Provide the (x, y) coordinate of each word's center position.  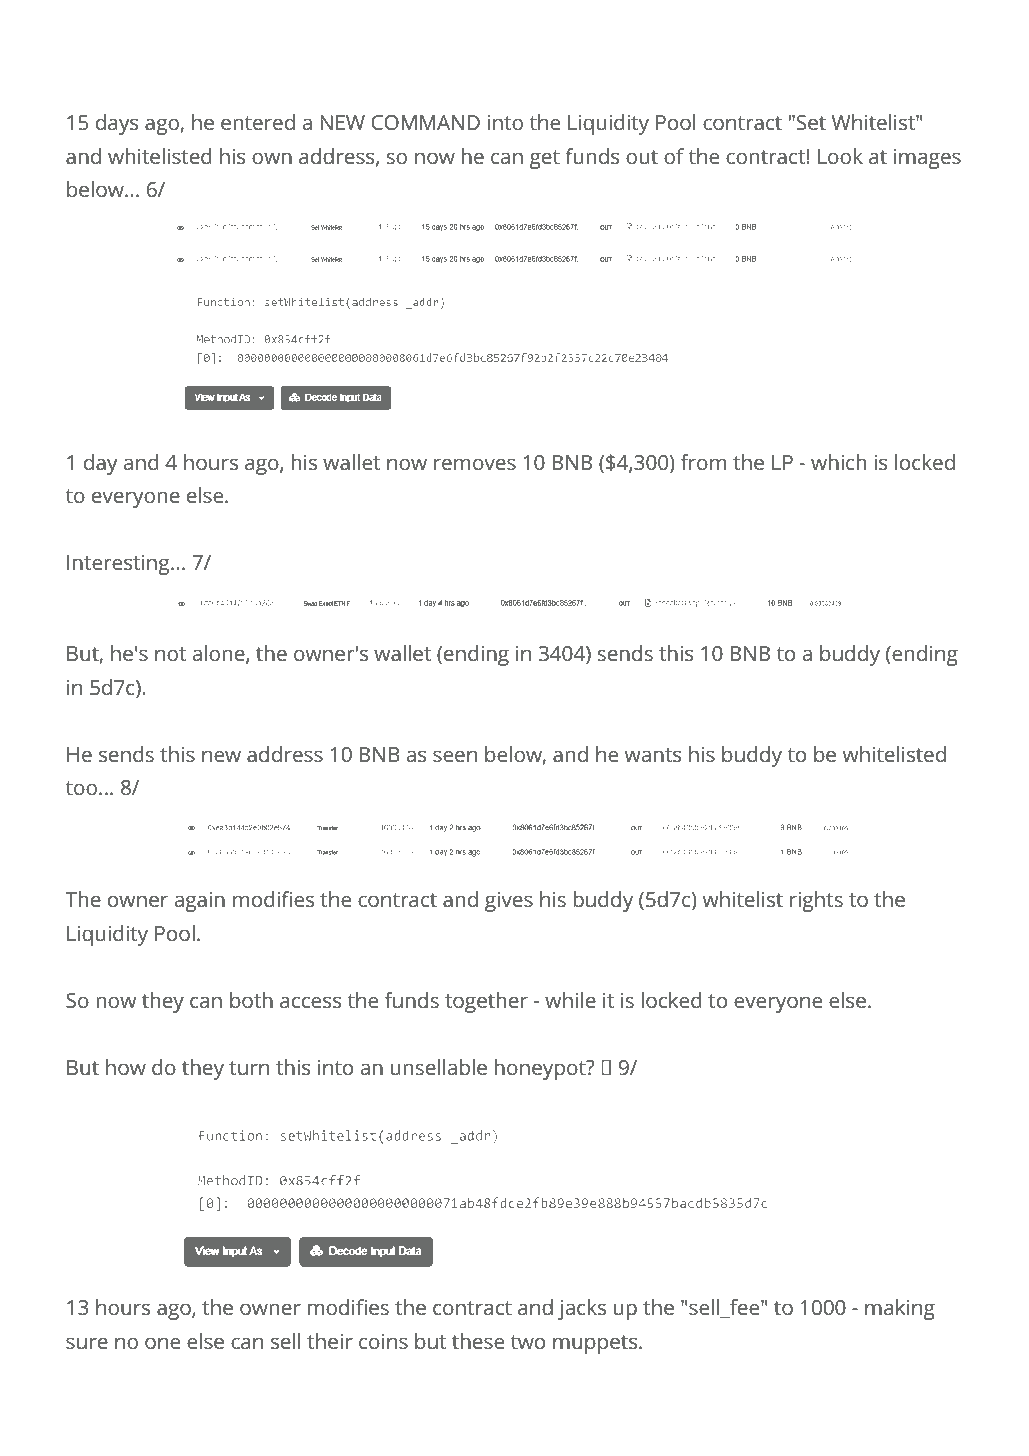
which (838, 462)
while (570, 1000)
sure (87, 1343)
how (126, 1067)
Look (840, 156)
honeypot (541, 1069)
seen (455, 756)
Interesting (119, 565)
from (703, 462)
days (117, 124)
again (199, 902)
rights (816, 901)
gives (509, 902)
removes (475, 464)
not (170, 654)
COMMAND (425, 122)
